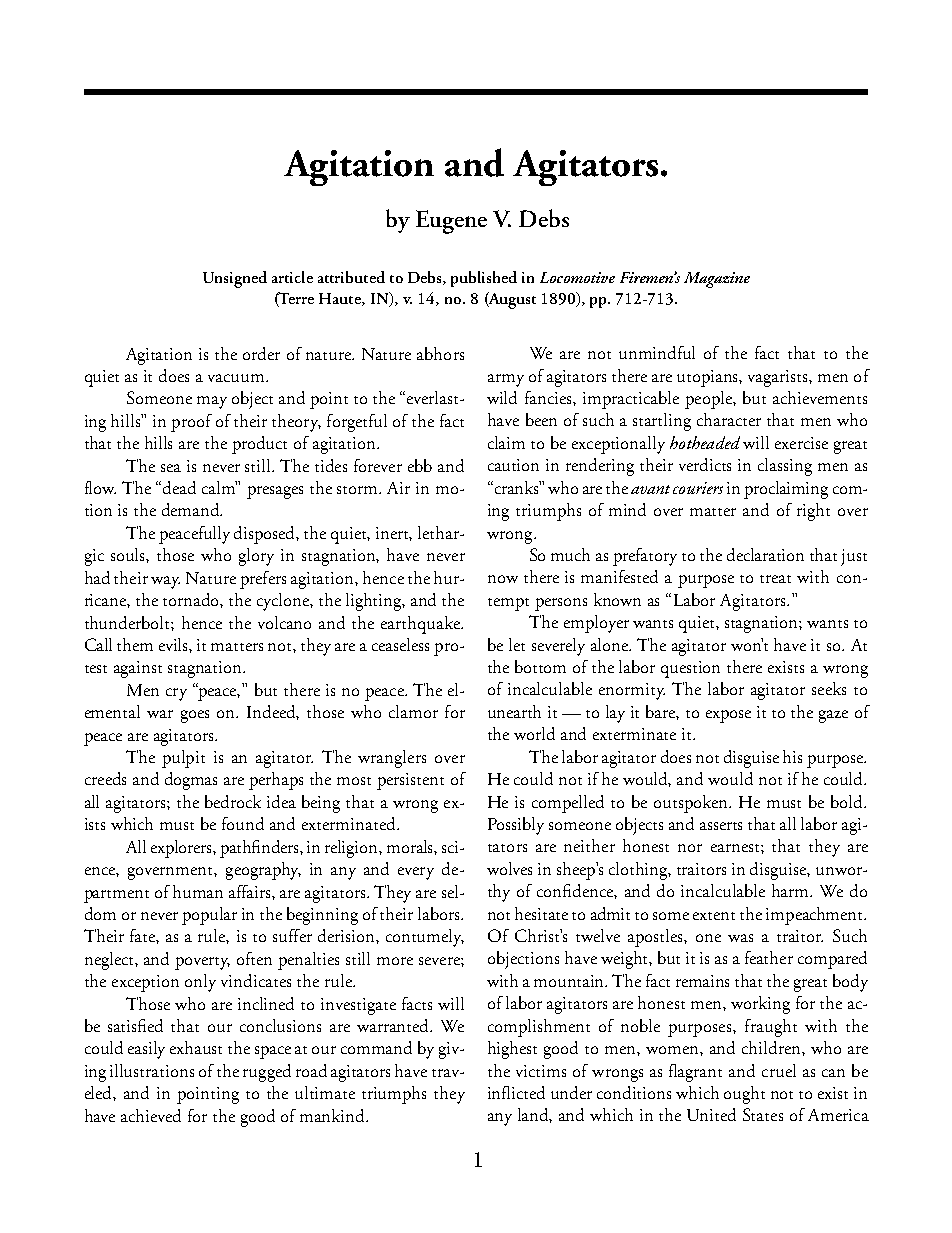  What do you see at coordinates (792, 890) in the page?
I see `harm` at bounding box center [792, 890].
